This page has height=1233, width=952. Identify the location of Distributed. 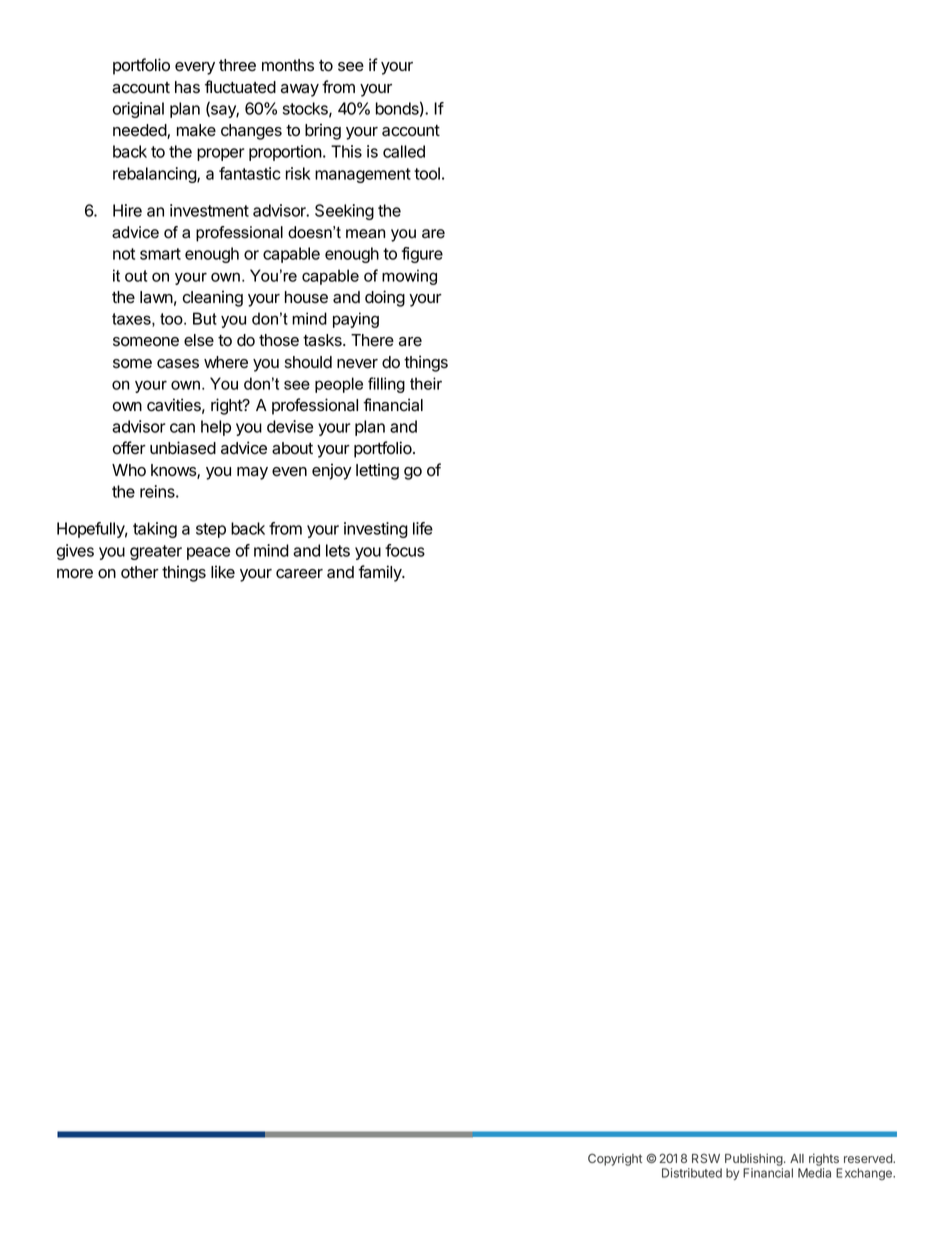
(692, 1173).
